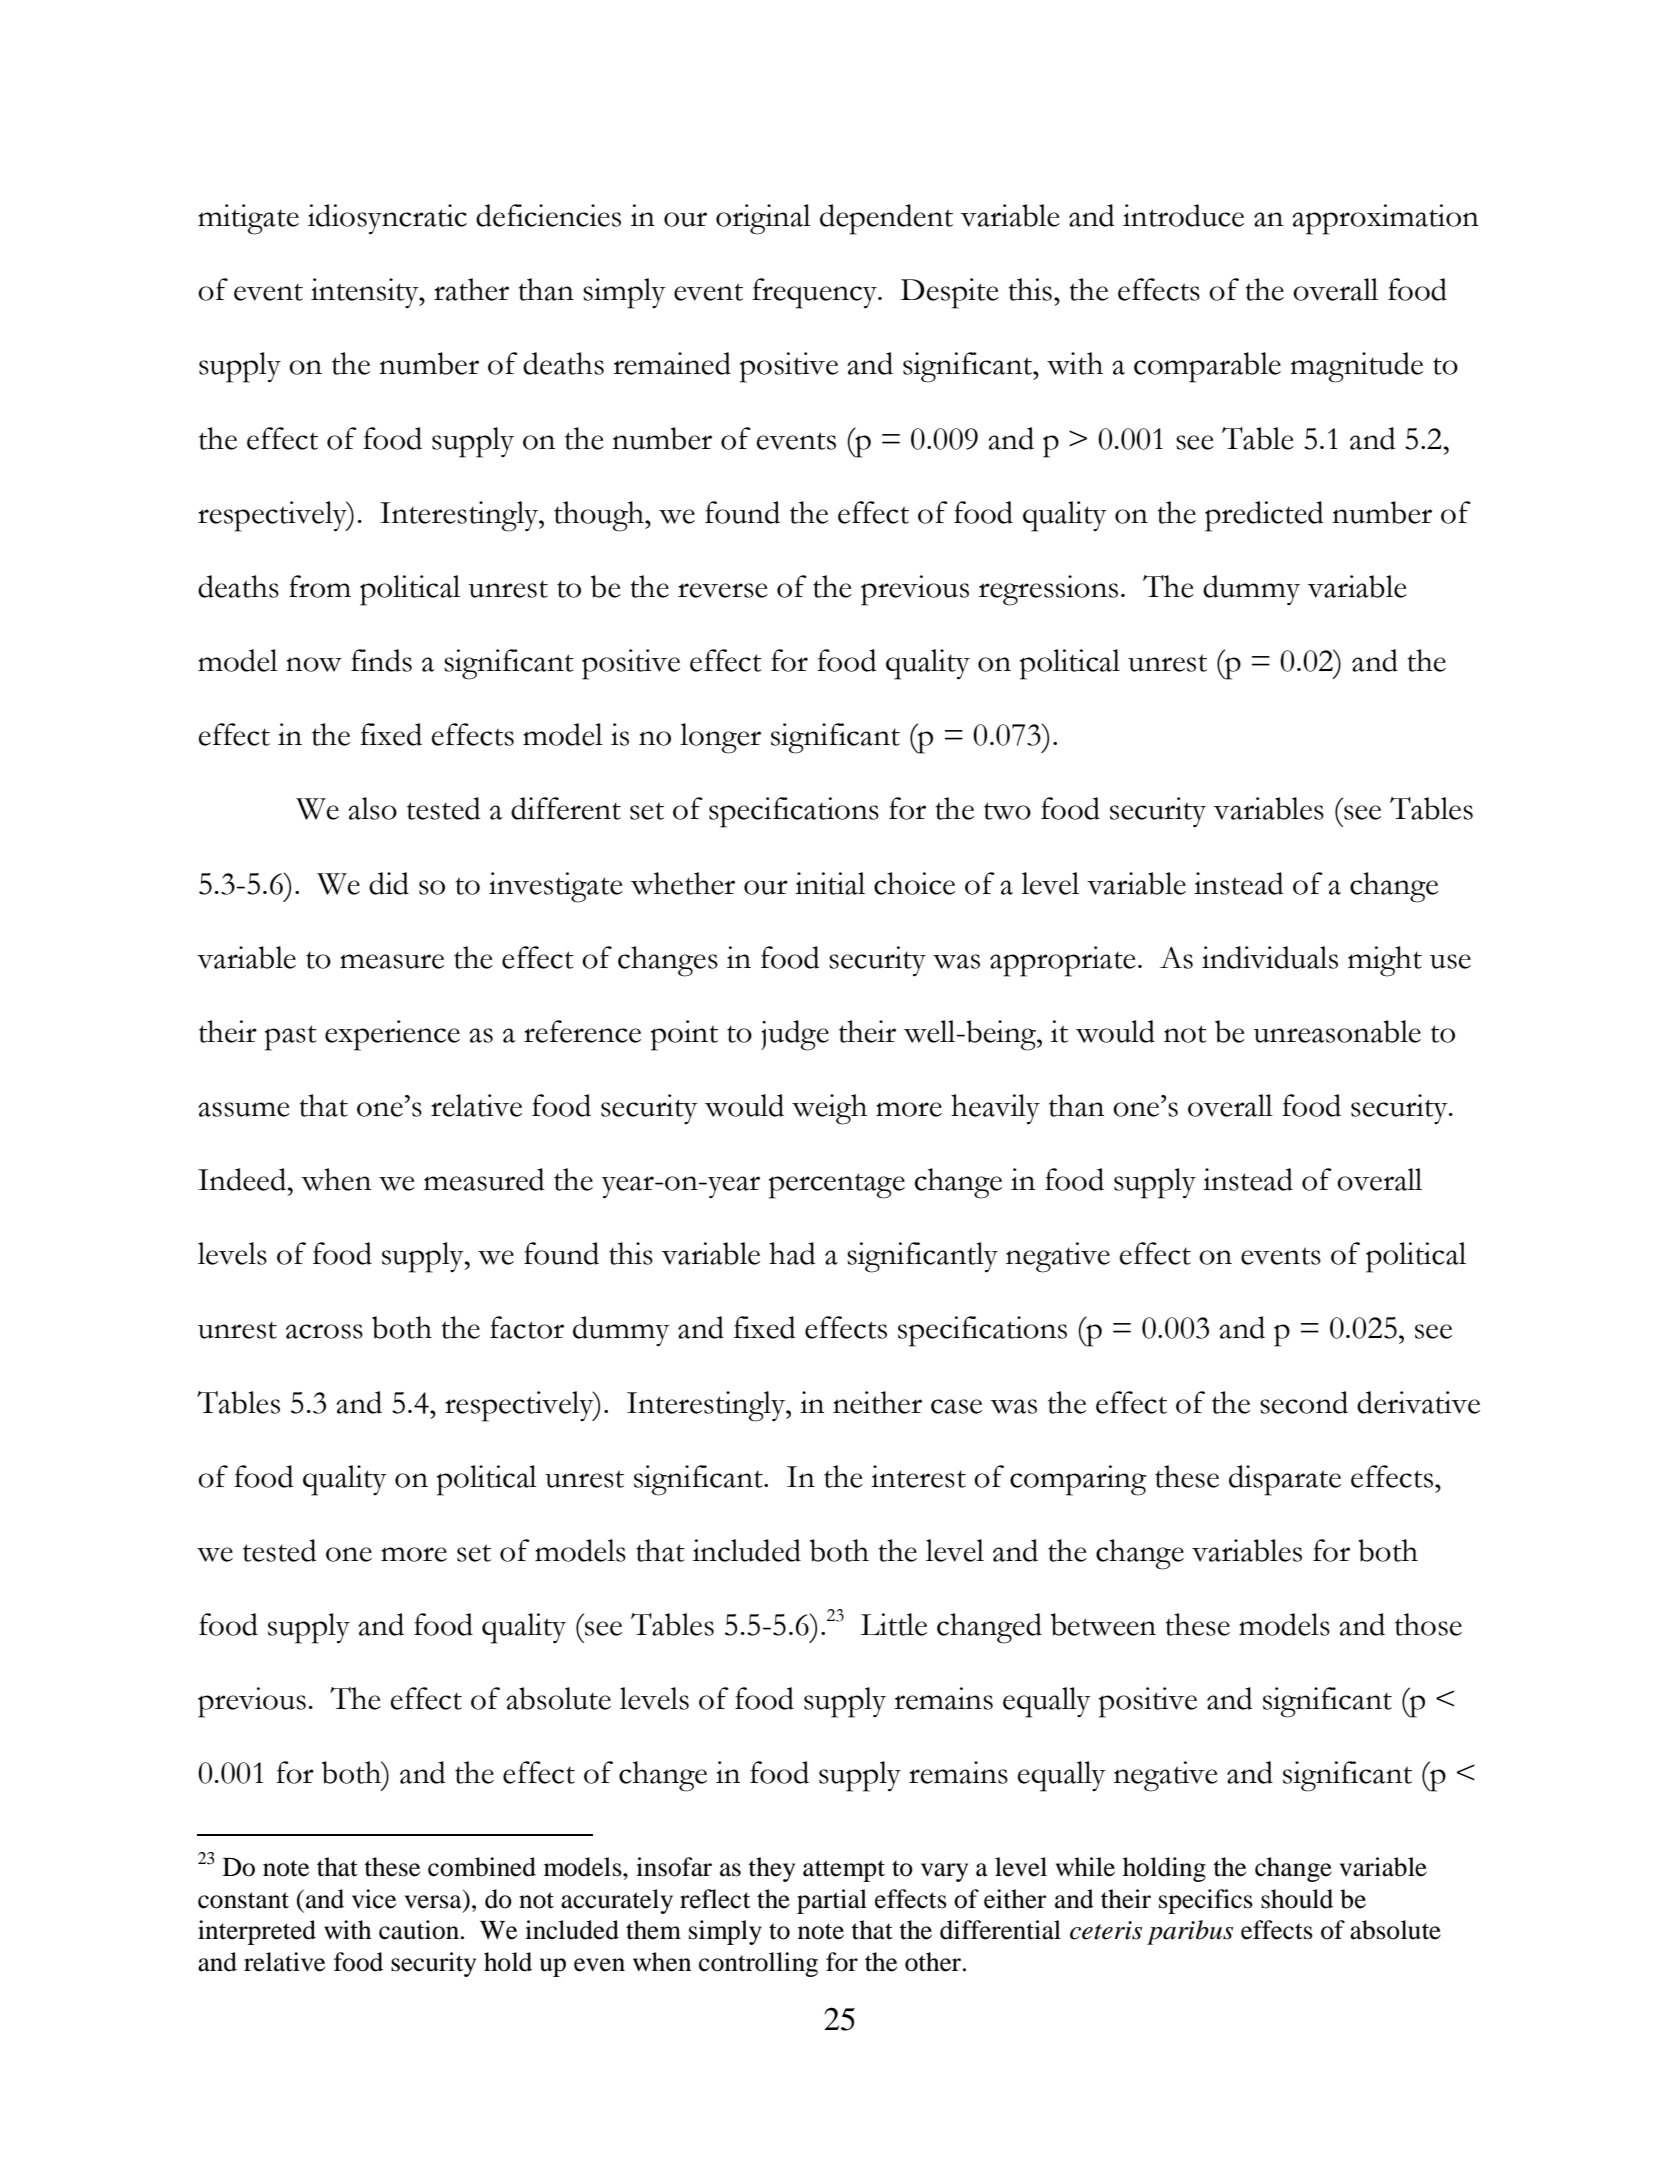 The height and width of the screenshot is (2175, 1680). Describe the element at coordinates (374, 1899) in the screenshot. I see `vice` at that location.
